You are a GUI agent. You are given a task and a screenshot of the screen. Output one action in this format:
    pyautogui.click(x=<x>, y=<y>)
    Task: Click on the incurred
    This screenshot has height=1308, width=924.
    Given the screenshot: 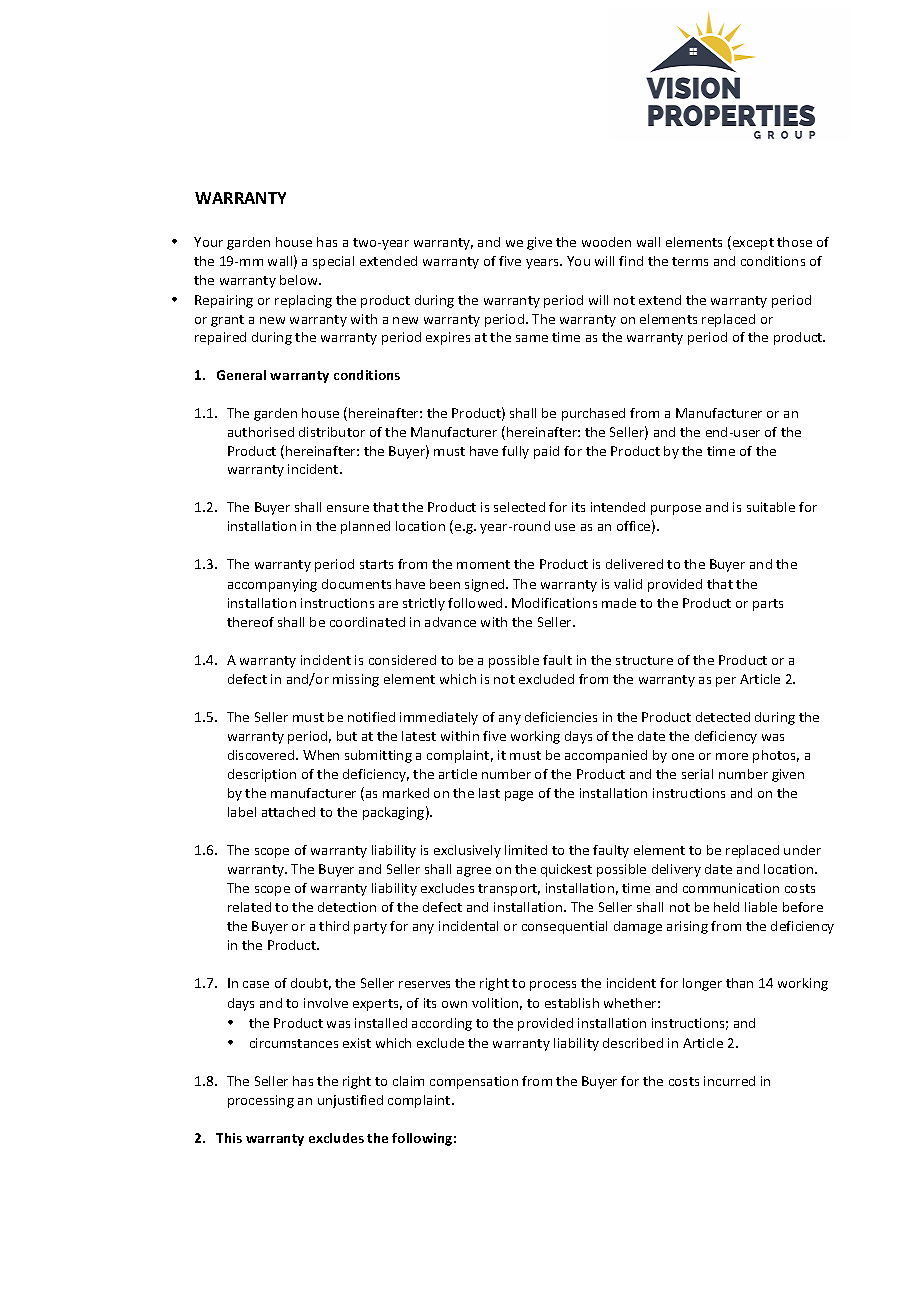 What is the action you would take?
    pyautogui.click(x=729, y=1081)
